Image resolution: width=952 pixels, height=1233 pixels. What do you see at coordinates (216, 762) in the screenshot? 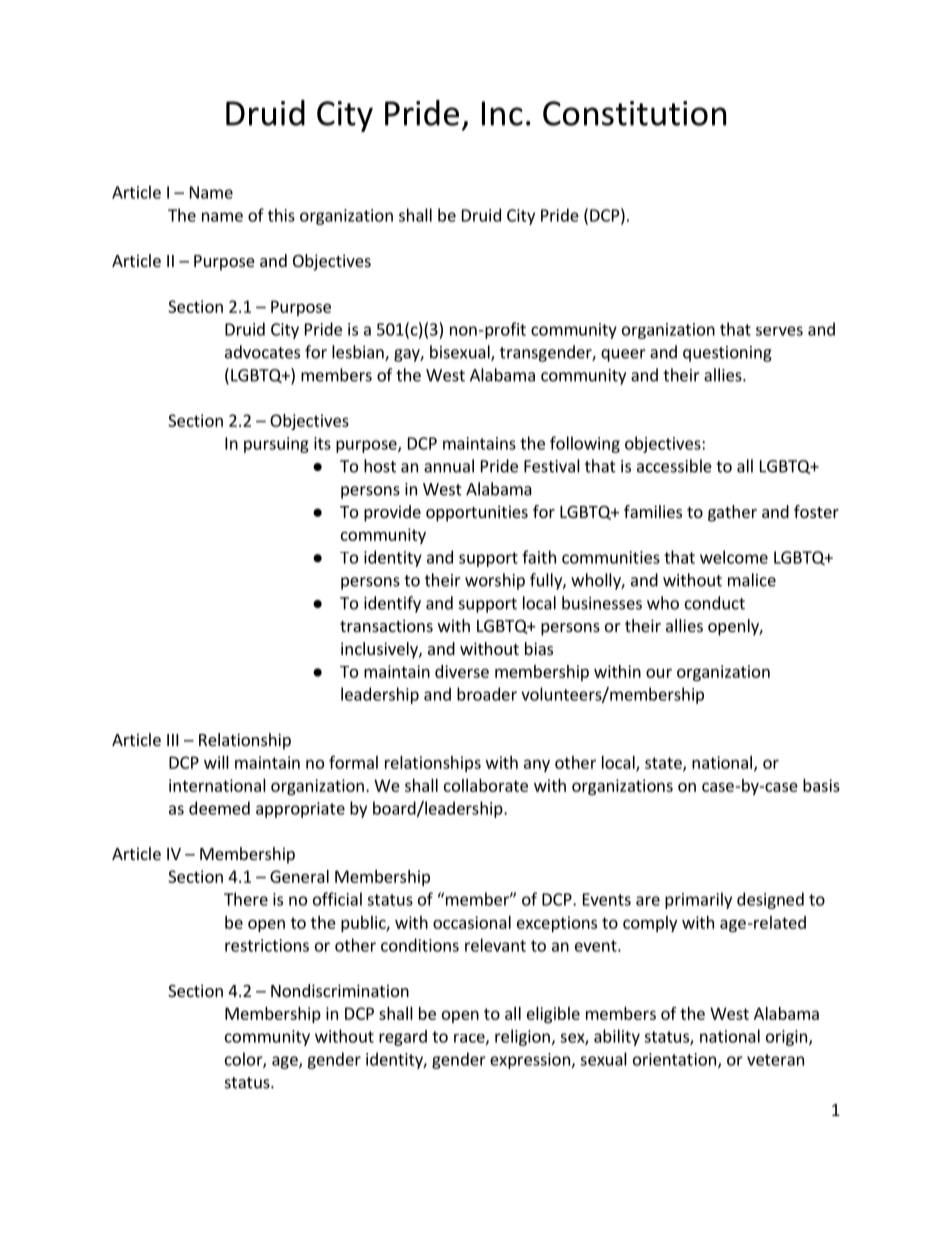
I see `will` at bounding box center [216, 762].
